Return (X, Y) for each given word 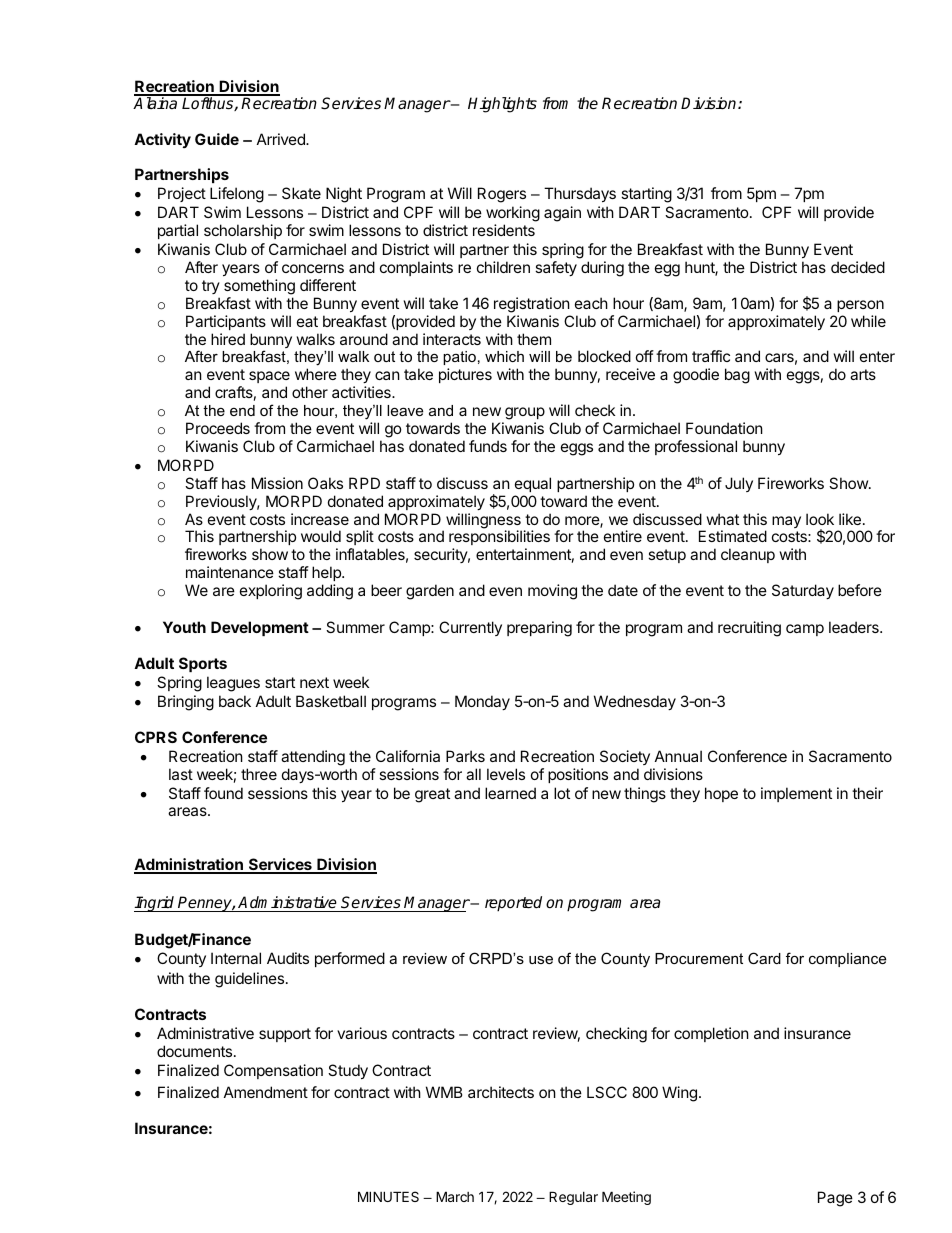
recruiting (749, 629)
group (524, 415)
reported (513, 904)
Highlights (502, 105)
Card (764, 958)
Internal (236, 958)
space (269, 377)
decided (858, 267)
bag (737, 376)
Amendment (266, 1092)
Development (260, 628)
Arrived (282, 139)
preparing (539, 629)
